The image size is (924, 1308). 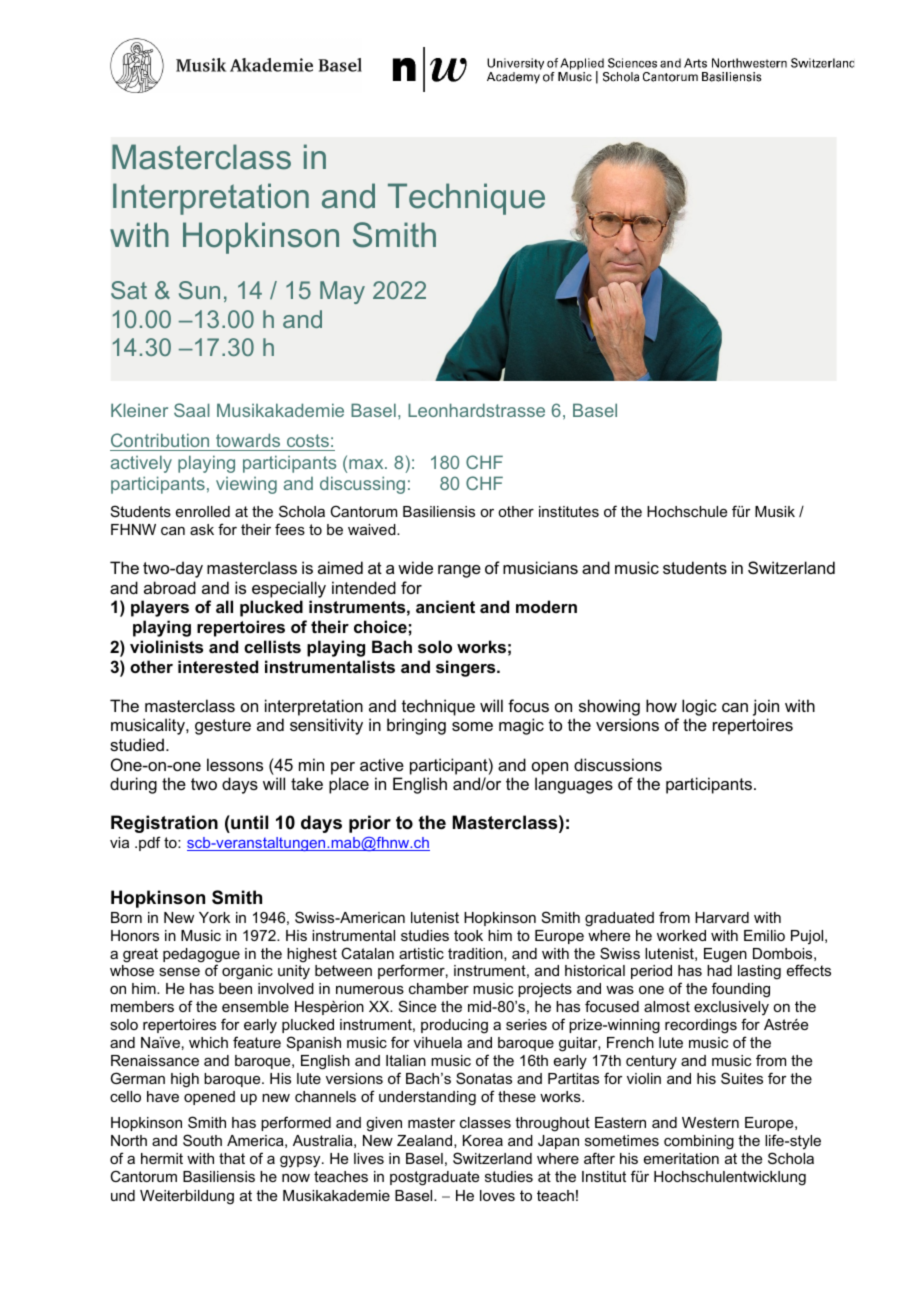 What do you see at coordinates (699, 707) in the screenshot?
I see `logic` at bounding box center [699, 707].
